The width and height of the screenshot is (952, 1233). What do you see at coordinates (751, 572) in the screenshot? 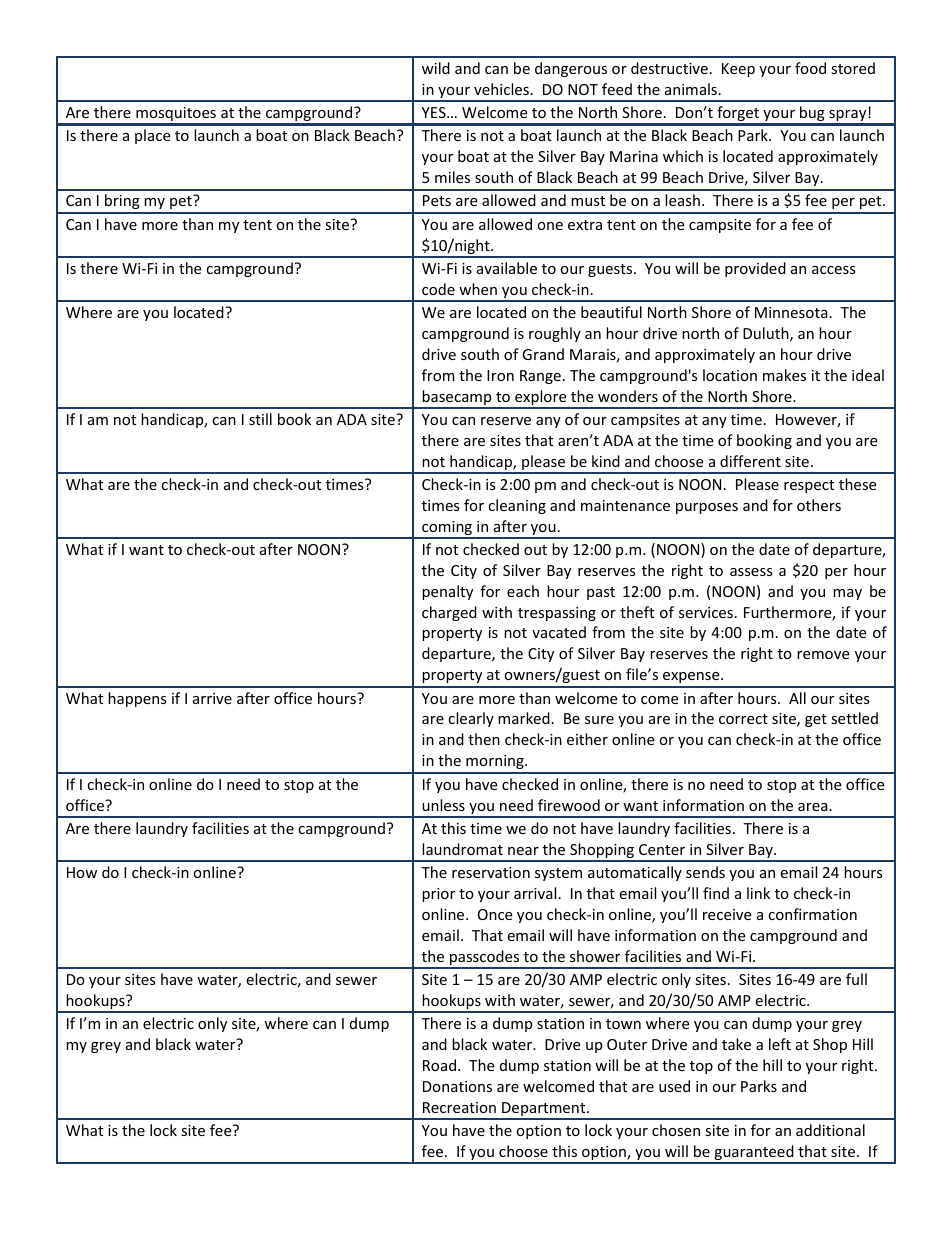
I see `assess` at bounding box center [751, 572].
